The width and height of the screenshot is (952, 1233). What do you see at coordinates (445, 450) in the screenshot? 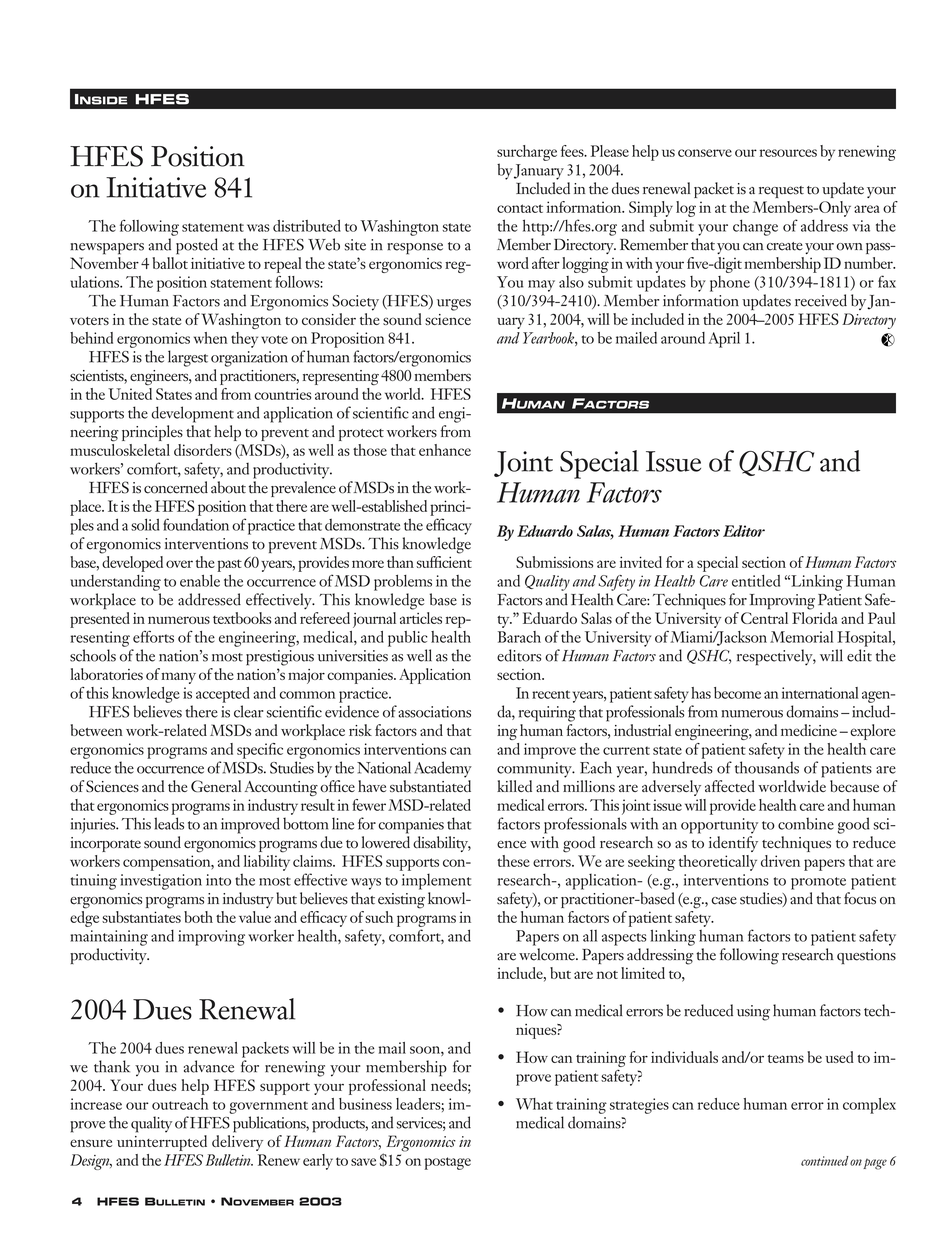
I see `enhance` at bounding box center [445, 450].
